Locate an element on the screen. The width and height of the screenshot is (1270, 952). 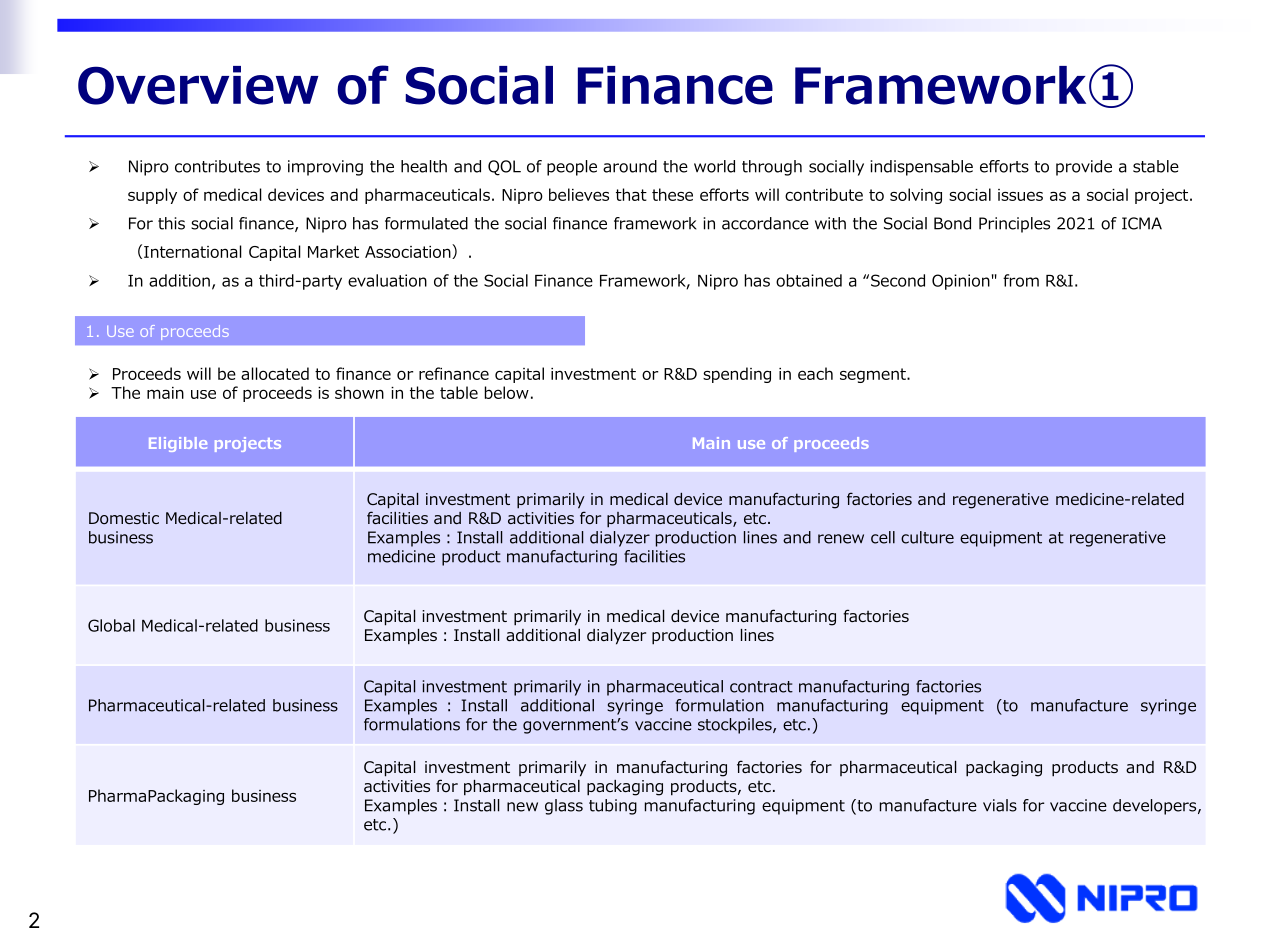
around is located at coordinates (630, 166).
